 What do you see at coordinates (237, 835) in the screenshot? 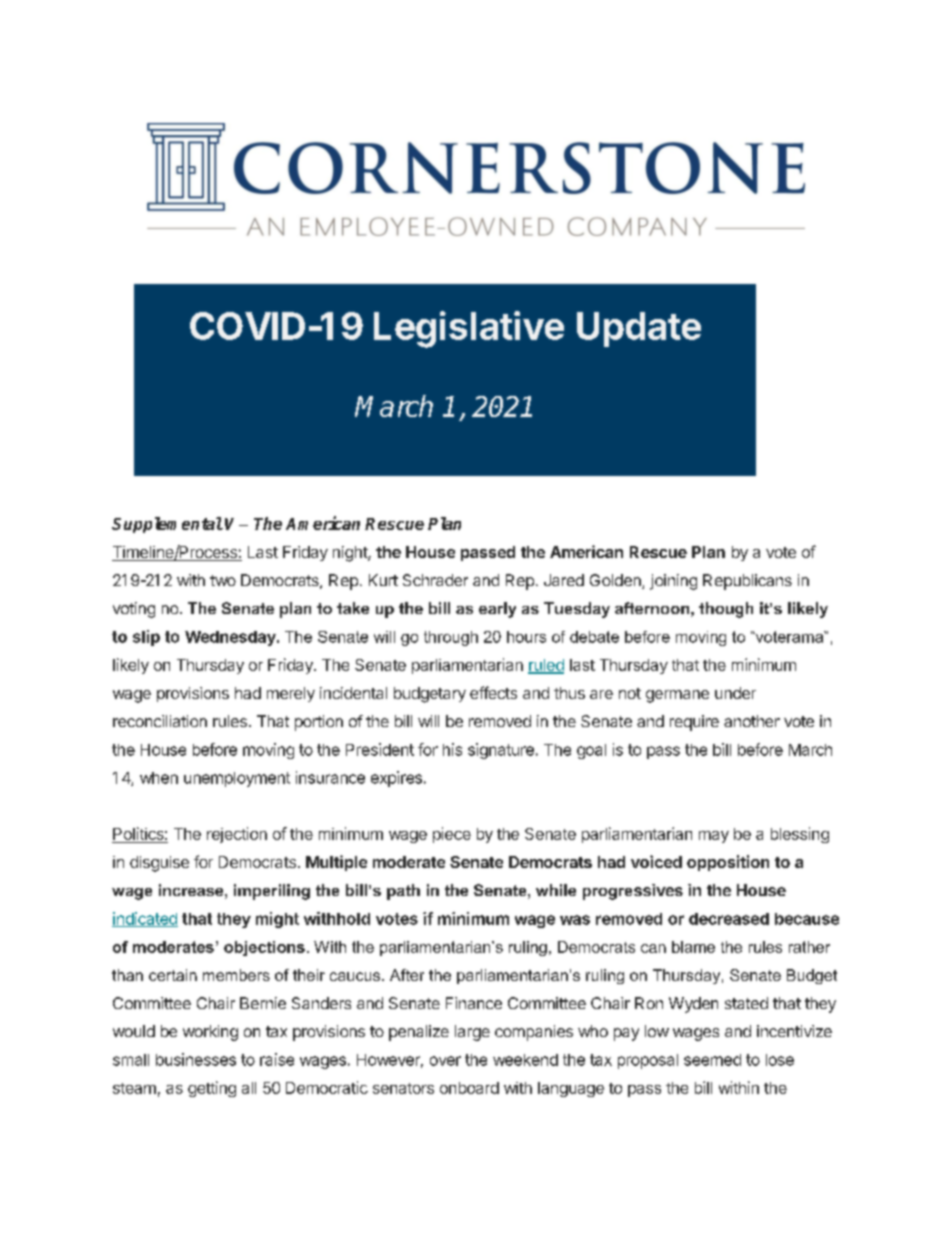
I see `rejection` at bounding box center [237, 835].
